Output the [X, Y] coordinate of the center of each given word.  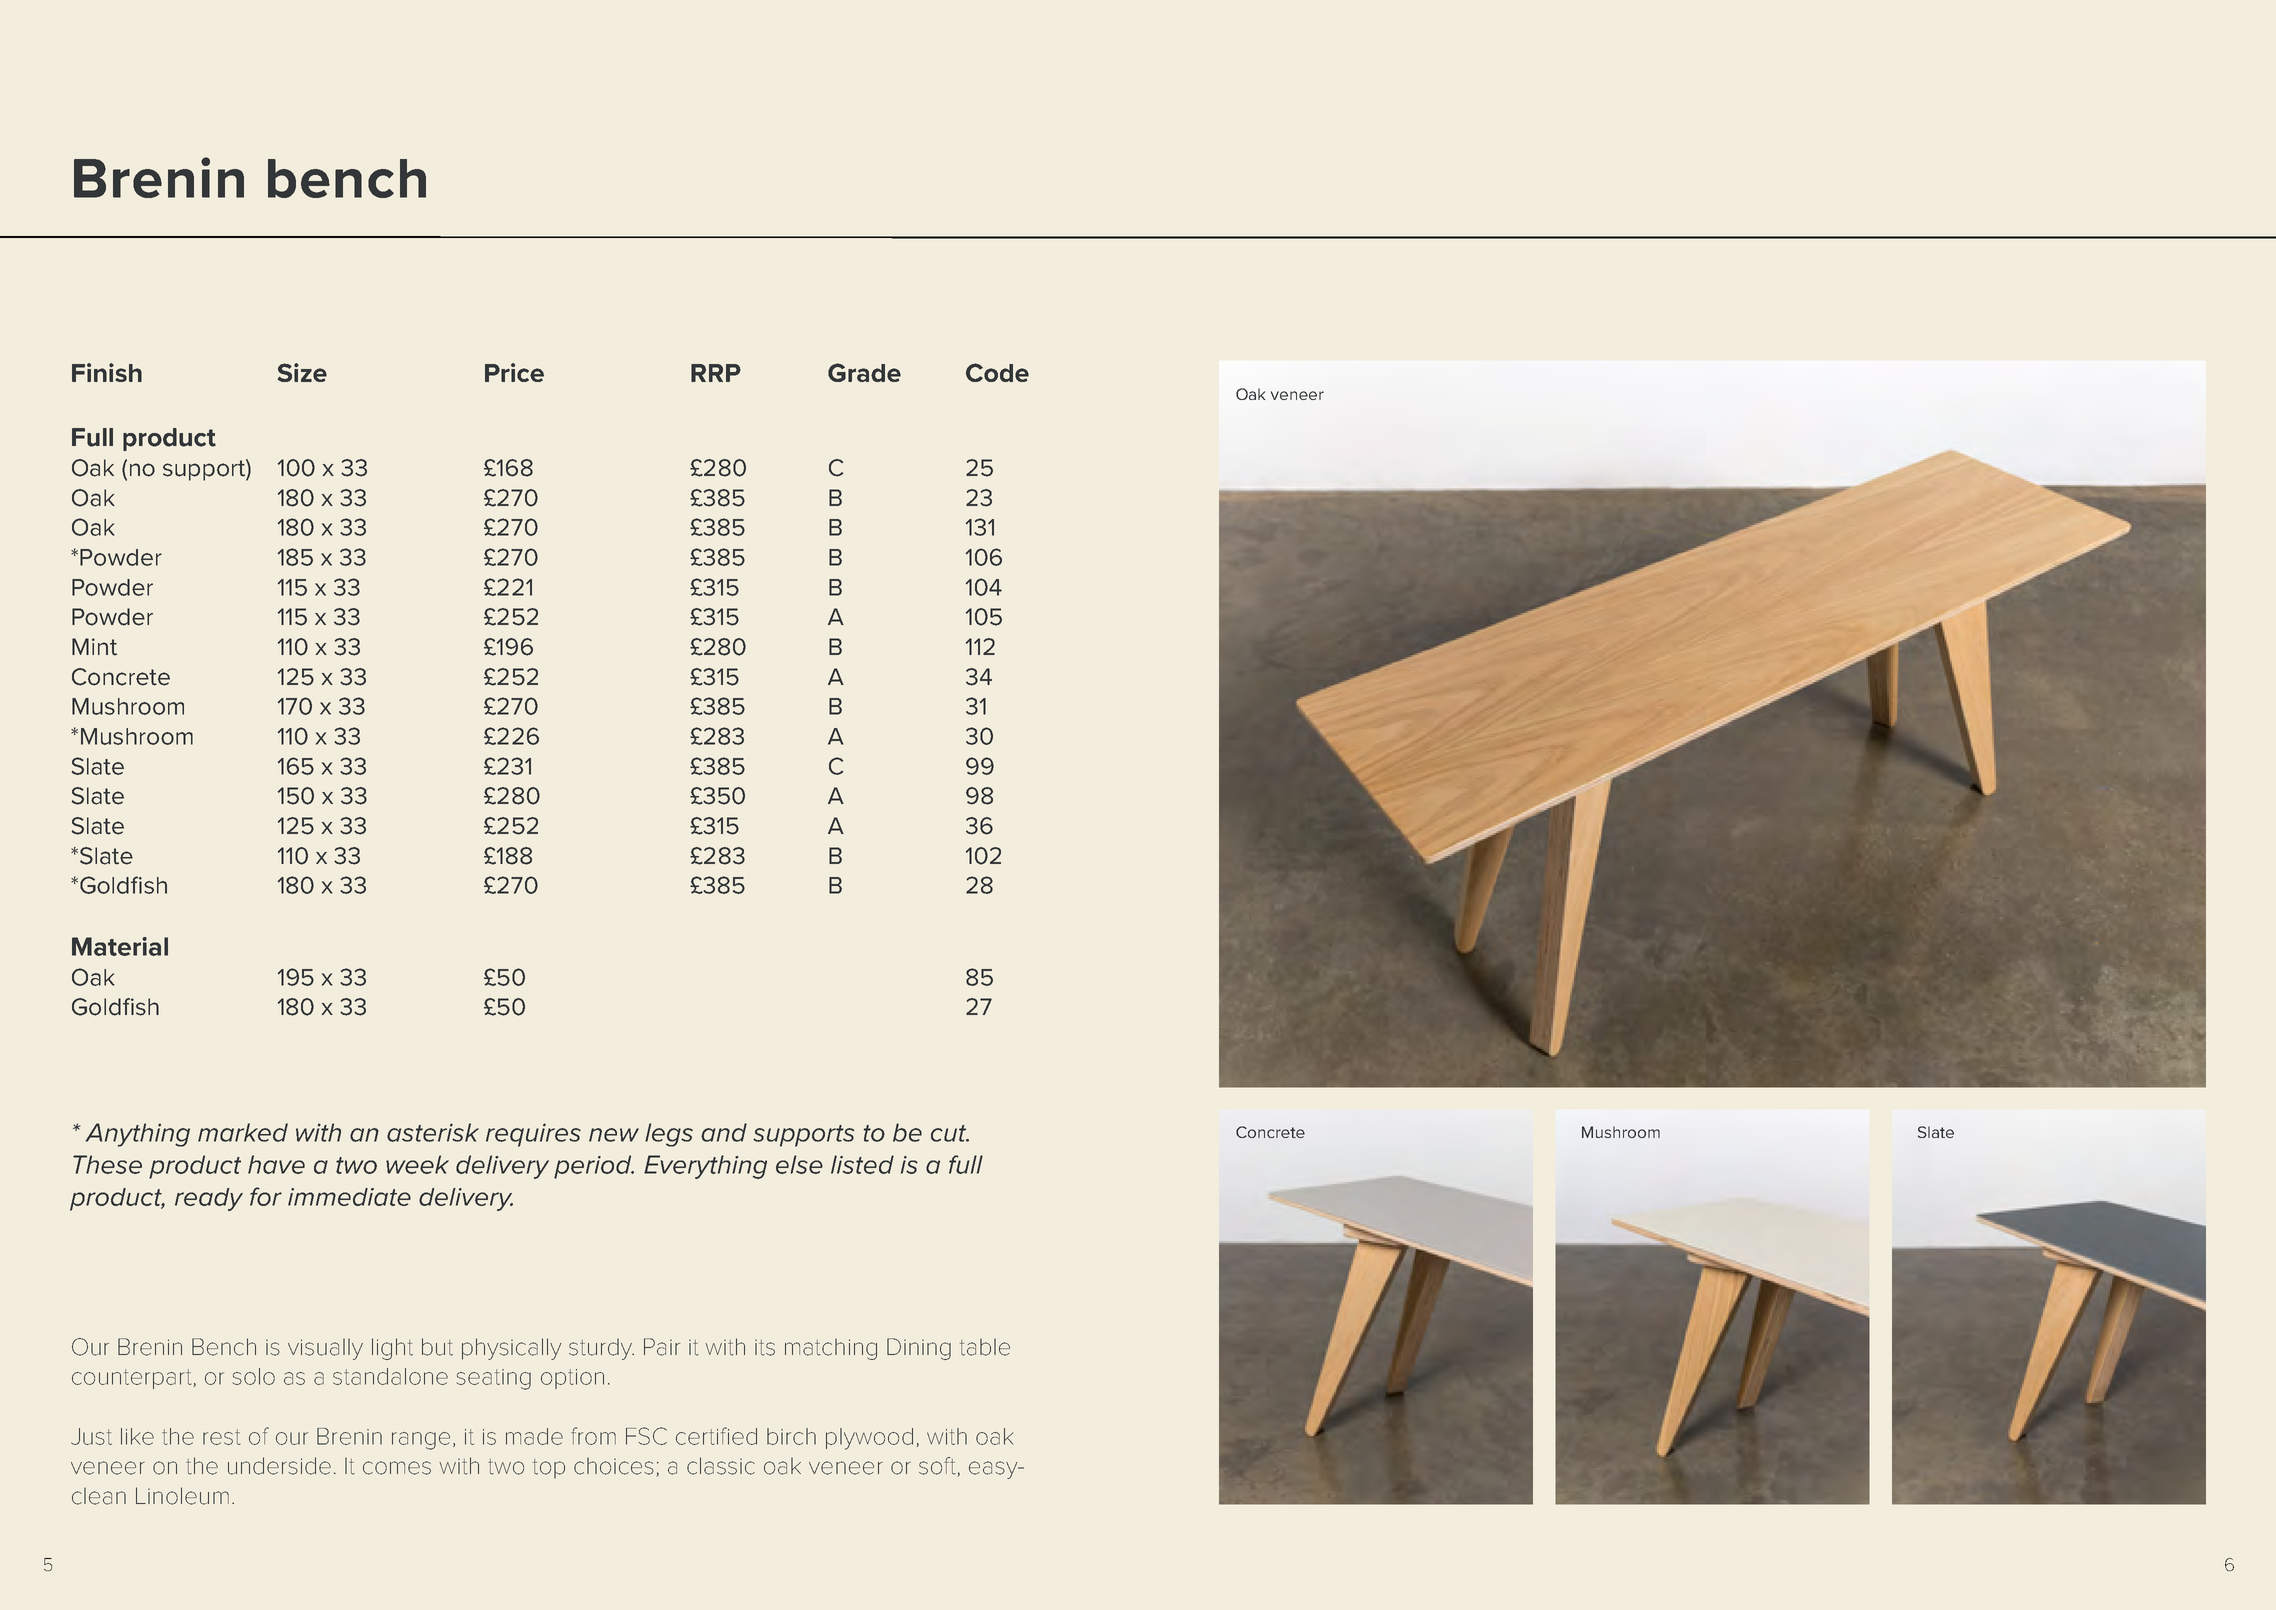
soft [938, 1467]
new [614, 1135]
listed [862, 1164]
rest [222, 1437]
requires [533, 1135]
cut [950, 1133]
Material [120, 946]
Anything [137, 1135]
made [534, 1436]
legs [669, 1135]
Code [997, 372]
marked [243, 1132]
